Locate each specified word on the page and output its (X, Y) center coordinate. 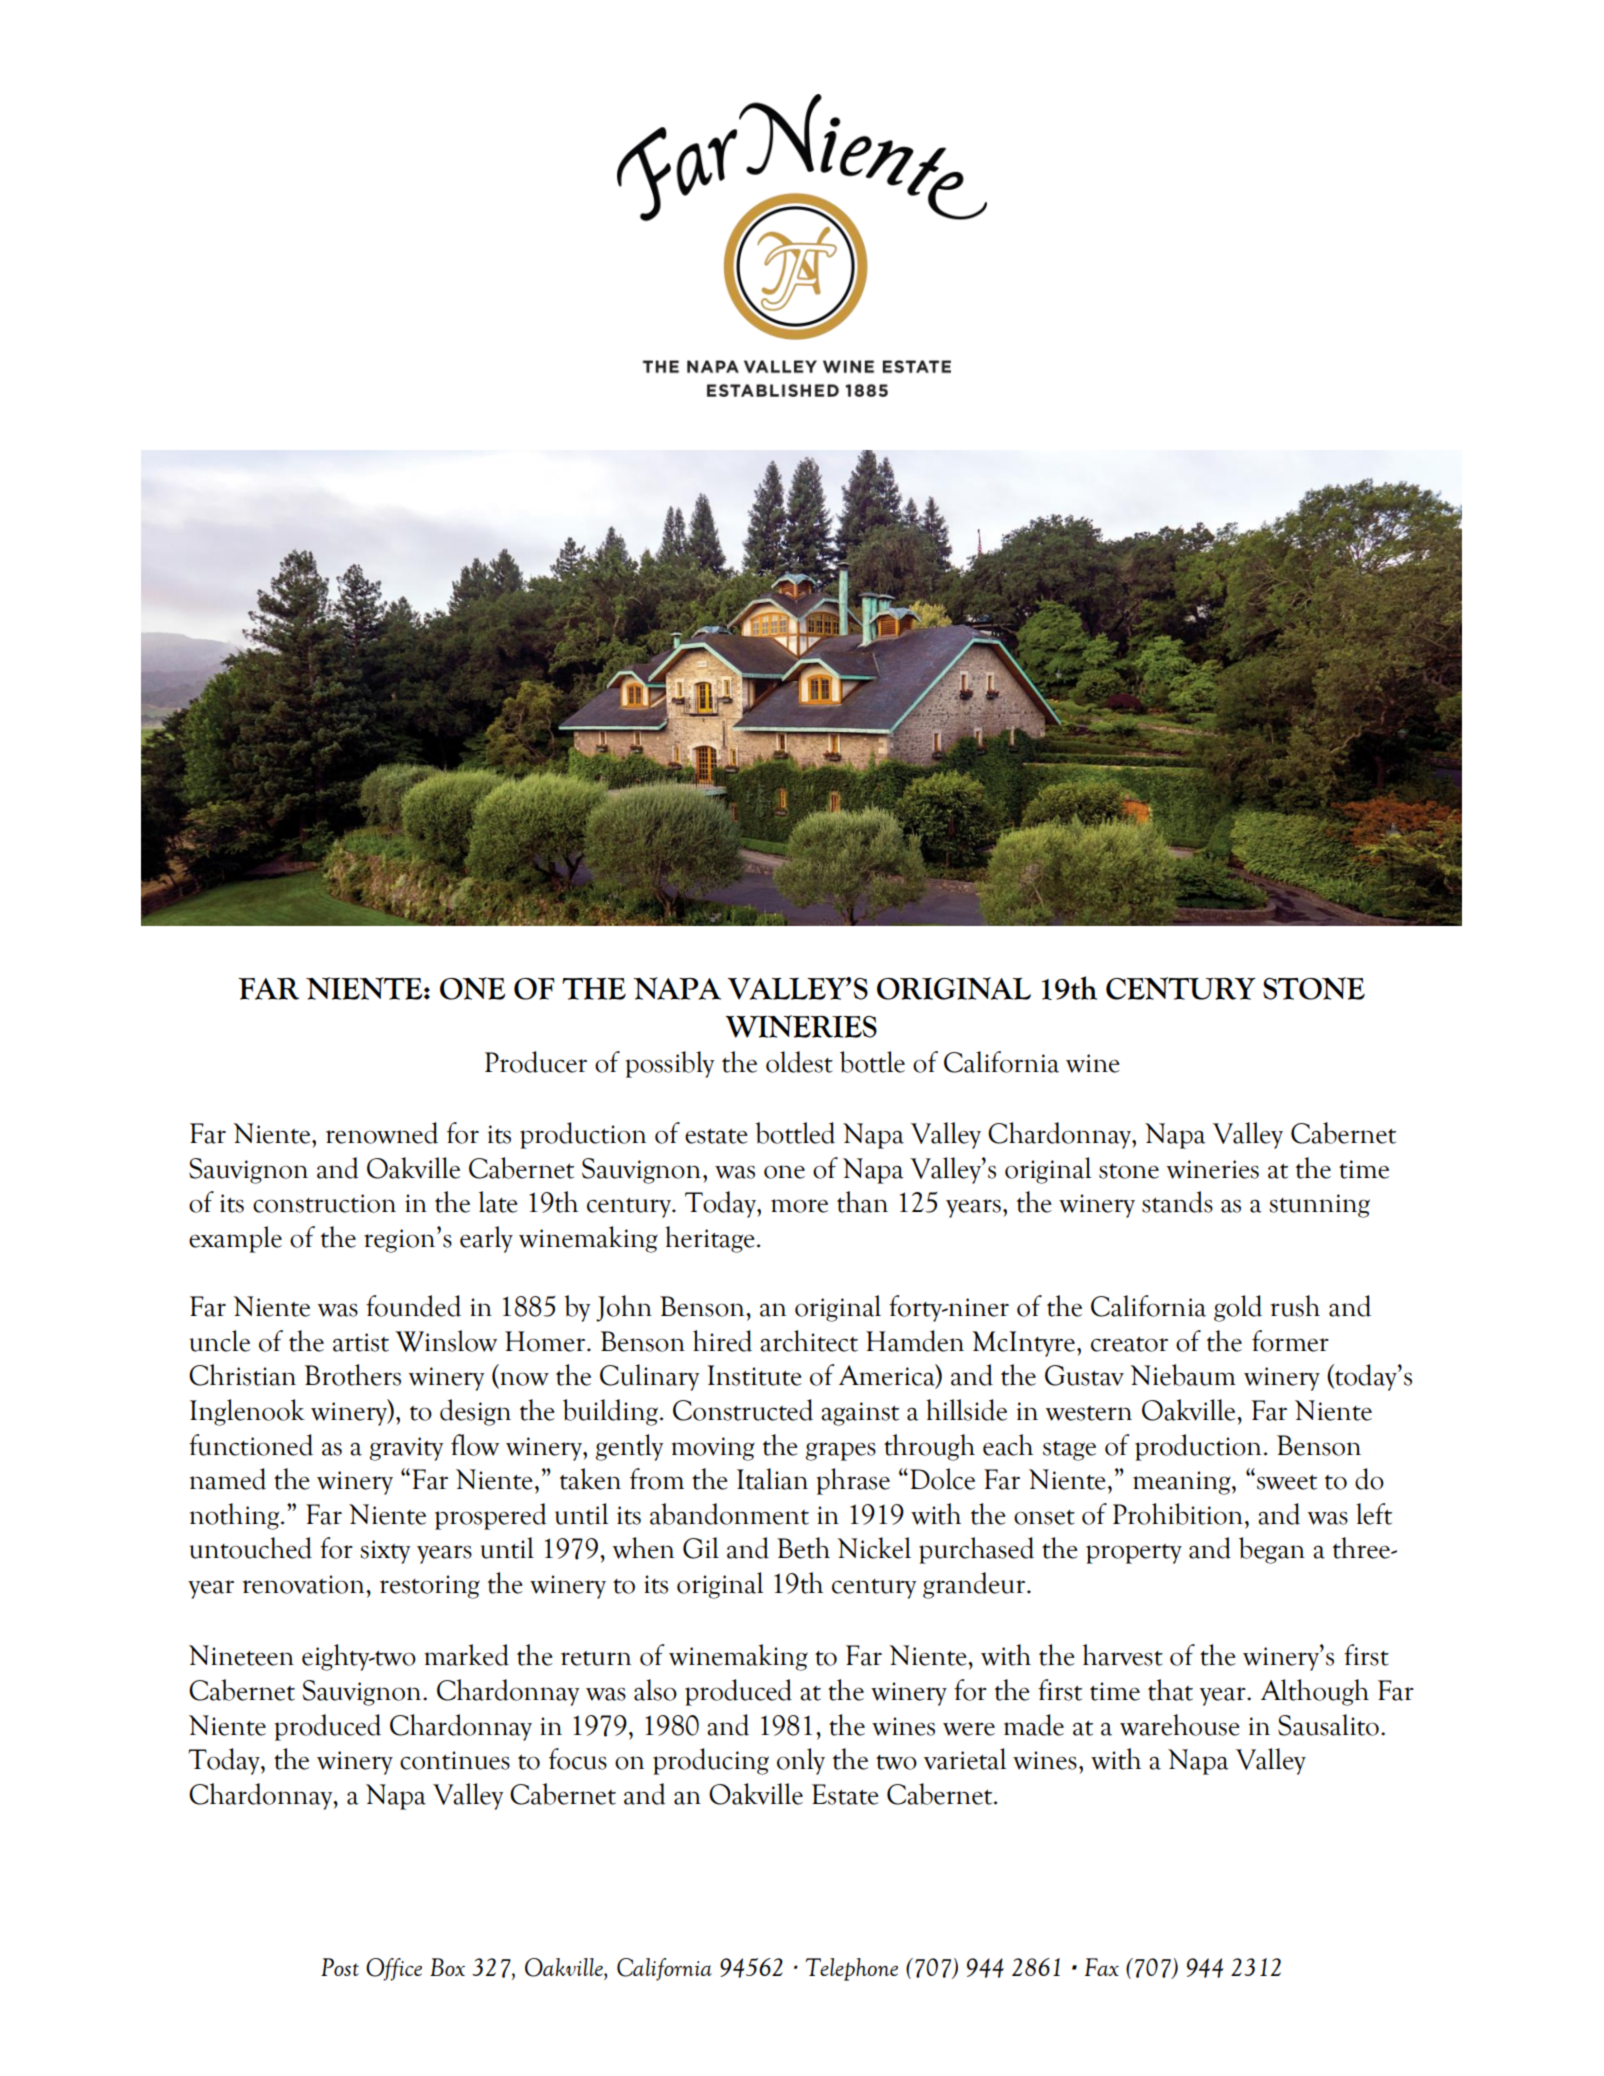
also (655, 1690)
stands (1177, 1202)
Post (340, 1967)
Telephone (851, 1969)
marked (466, 1655)
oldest (799, 1062)
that (1170, 1690)
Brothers (352, 1375)
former (1290, 1341)
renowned (382, 1133)
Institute (754, 1375)
